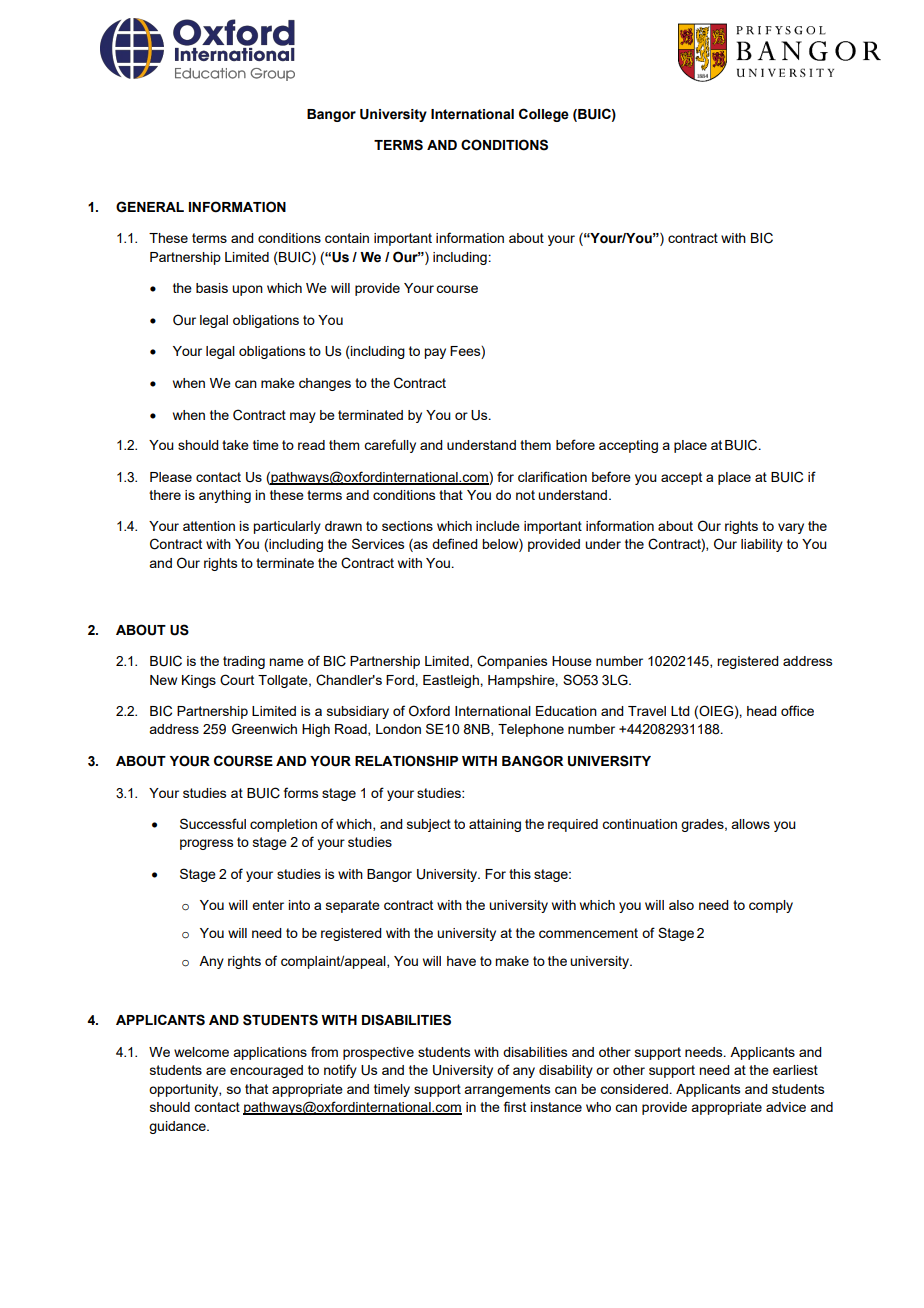  What do you see at coordinates (750, 824) in the screenshot?
I see `allows` at bounding box center [750, 824].
